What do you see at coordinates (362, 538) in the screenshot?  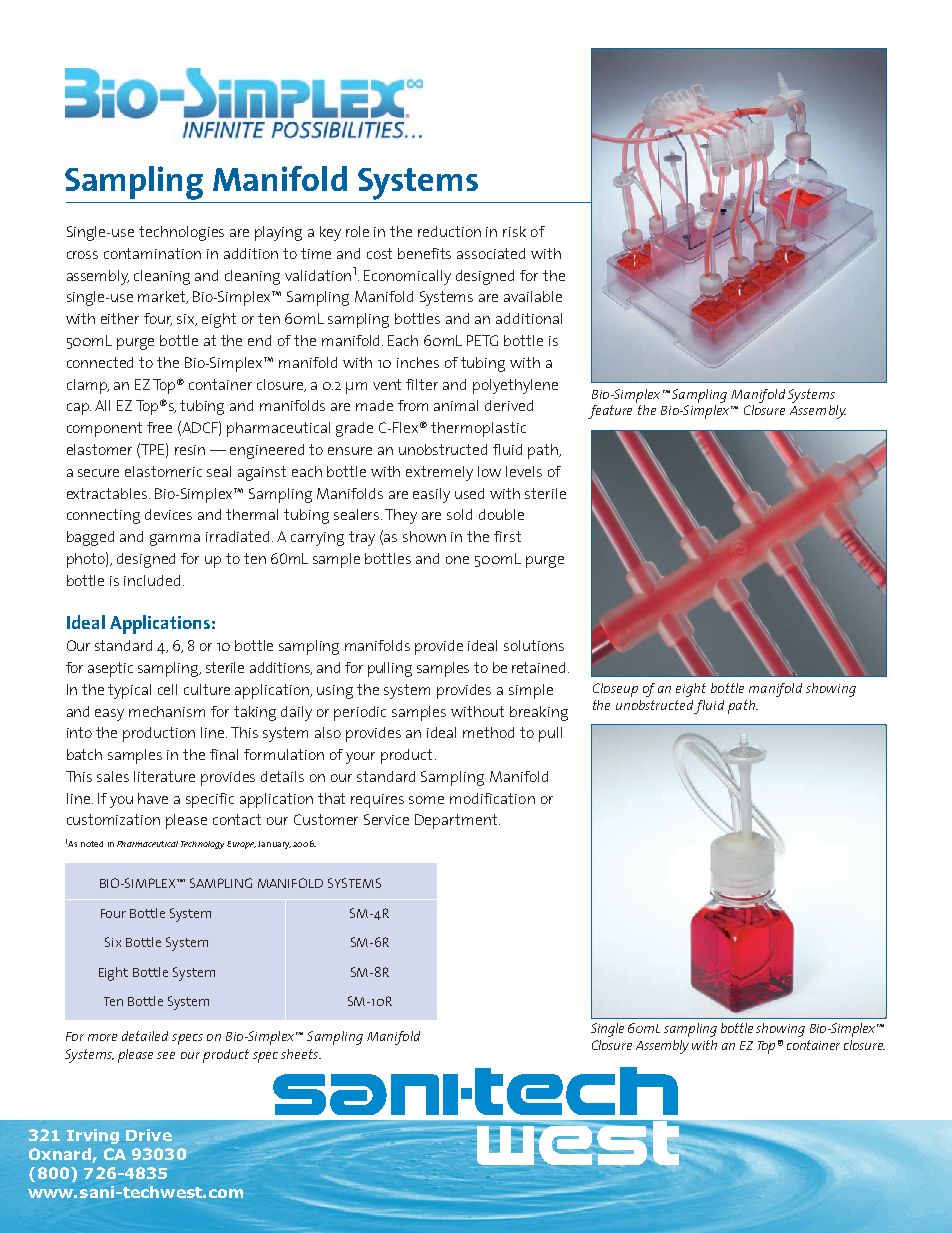 I see `tray` at bounding box center [362, 538].
